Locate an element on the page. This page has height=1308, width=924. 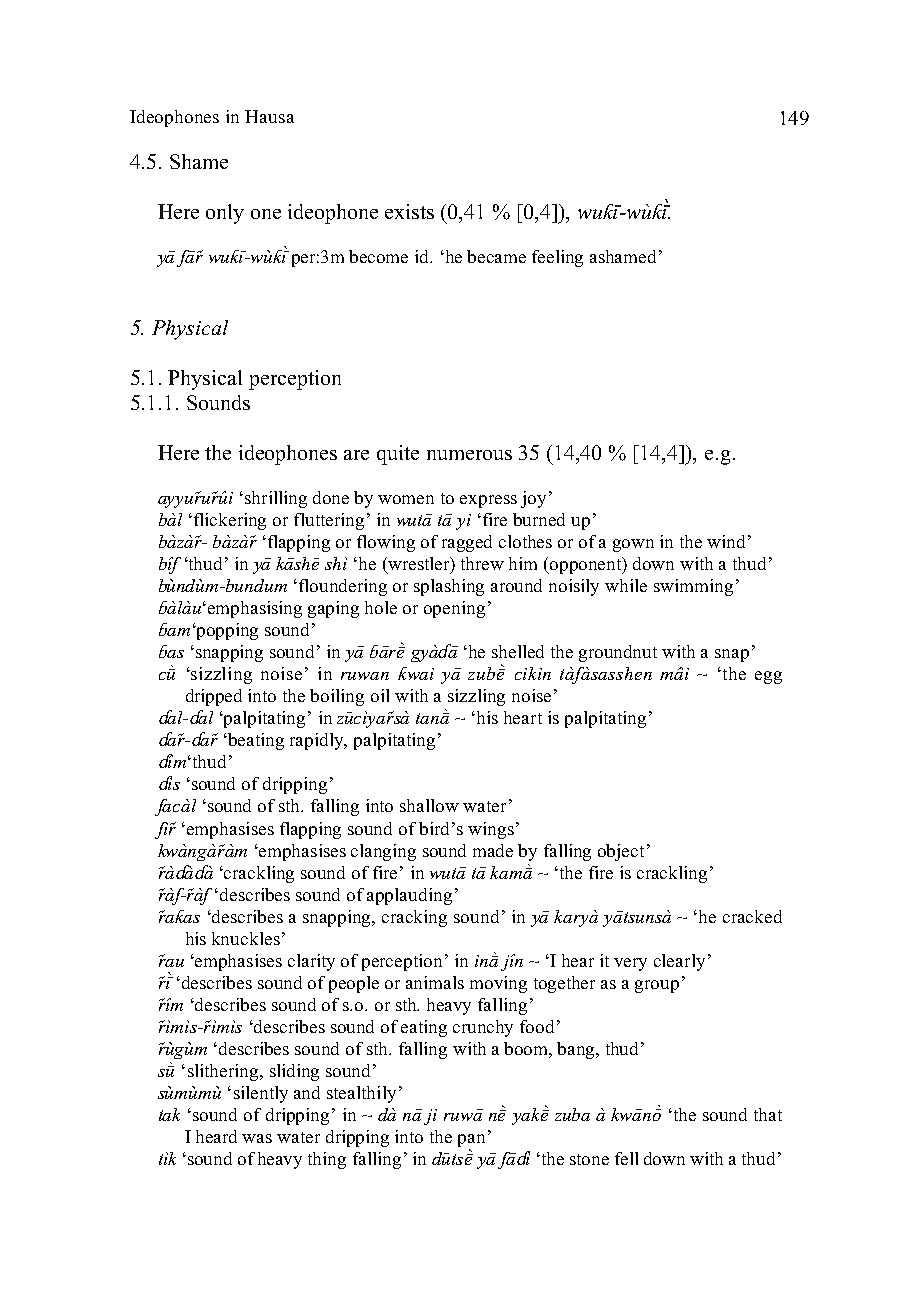
opening is located at coordinates (454, 609).
